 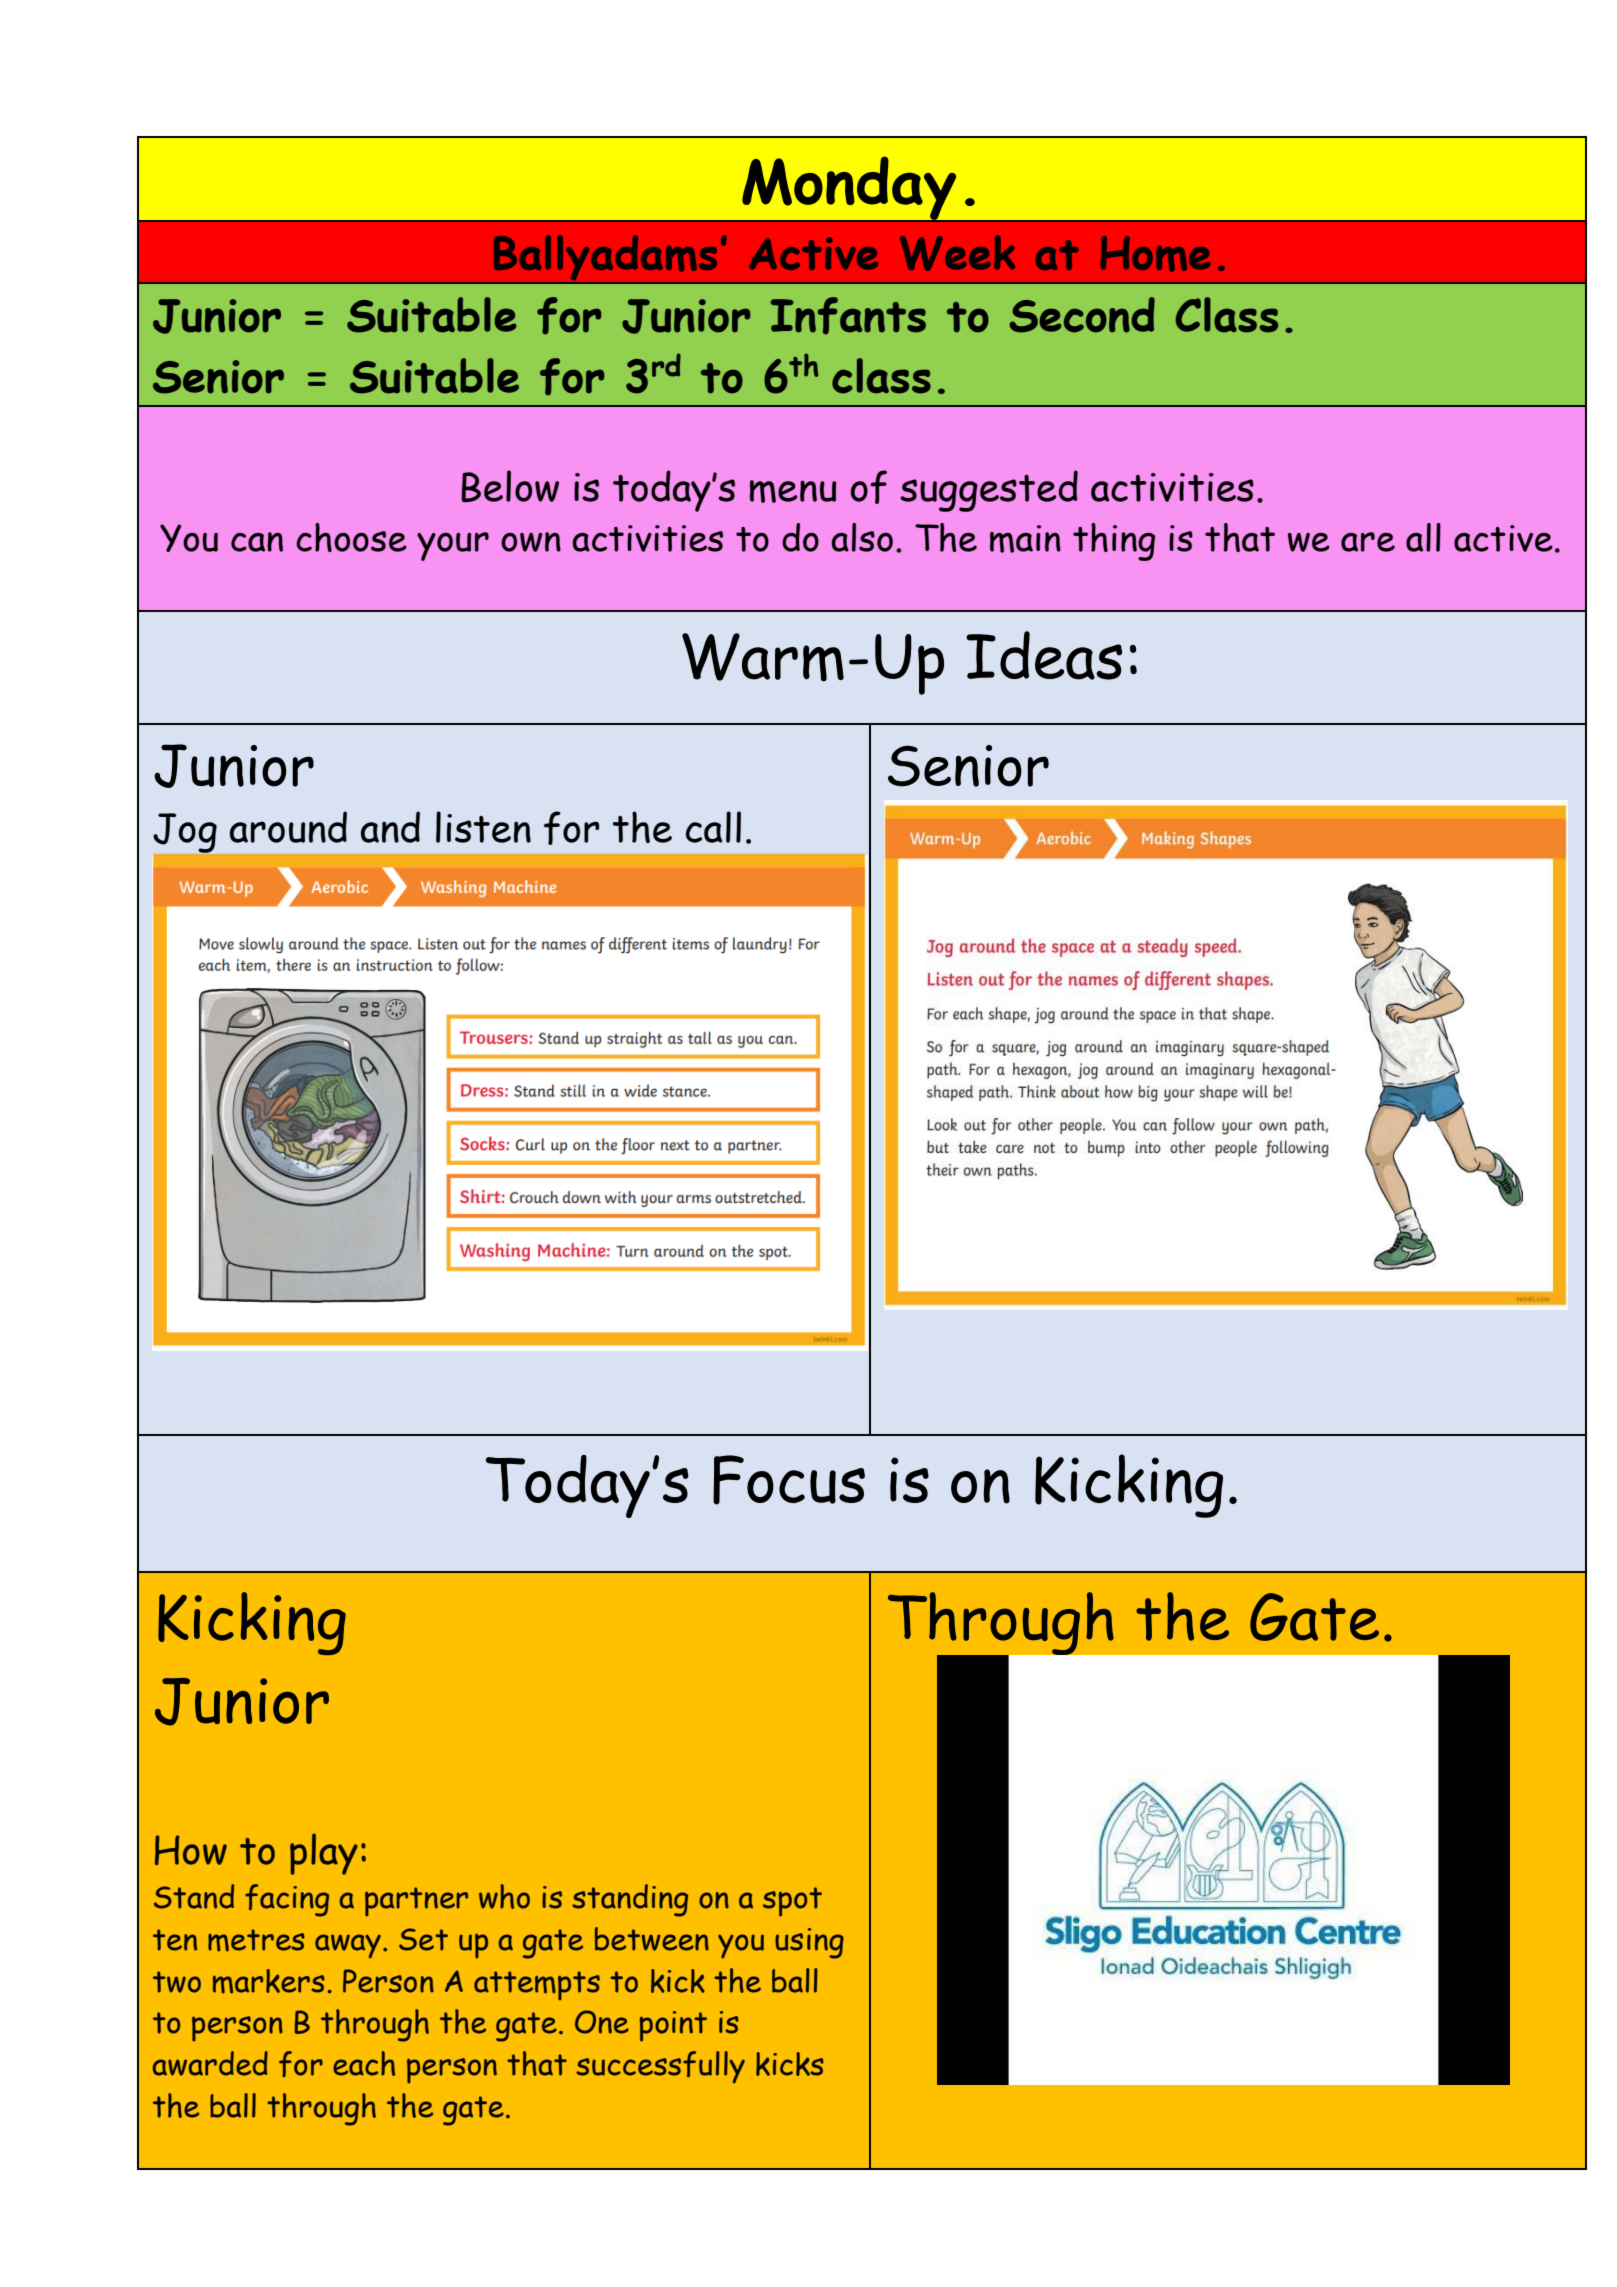 I want to click on Monday, so click(x=849, y=189).
